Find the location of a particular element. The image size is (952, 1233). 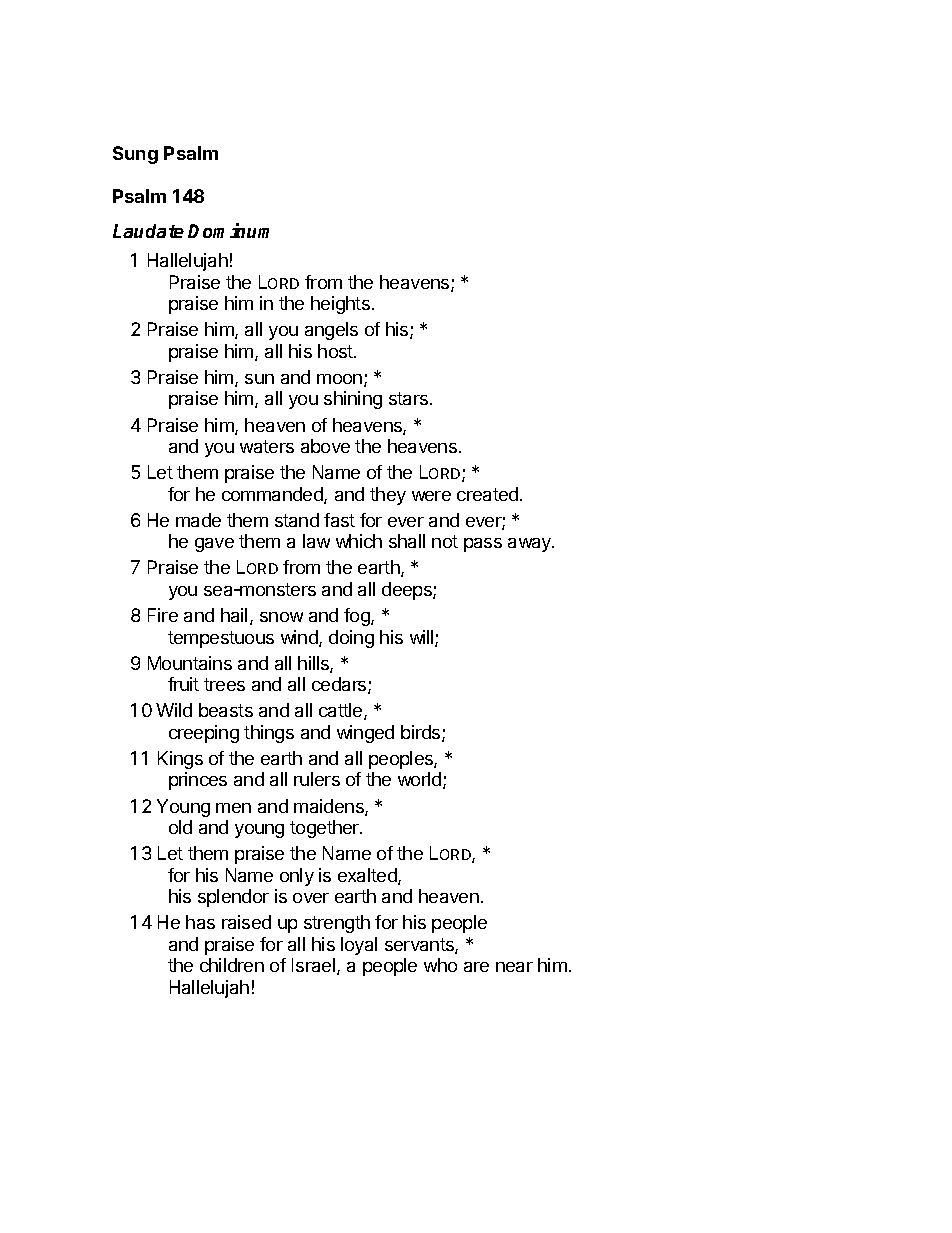

Sung is located at coordinates (135, 155).
